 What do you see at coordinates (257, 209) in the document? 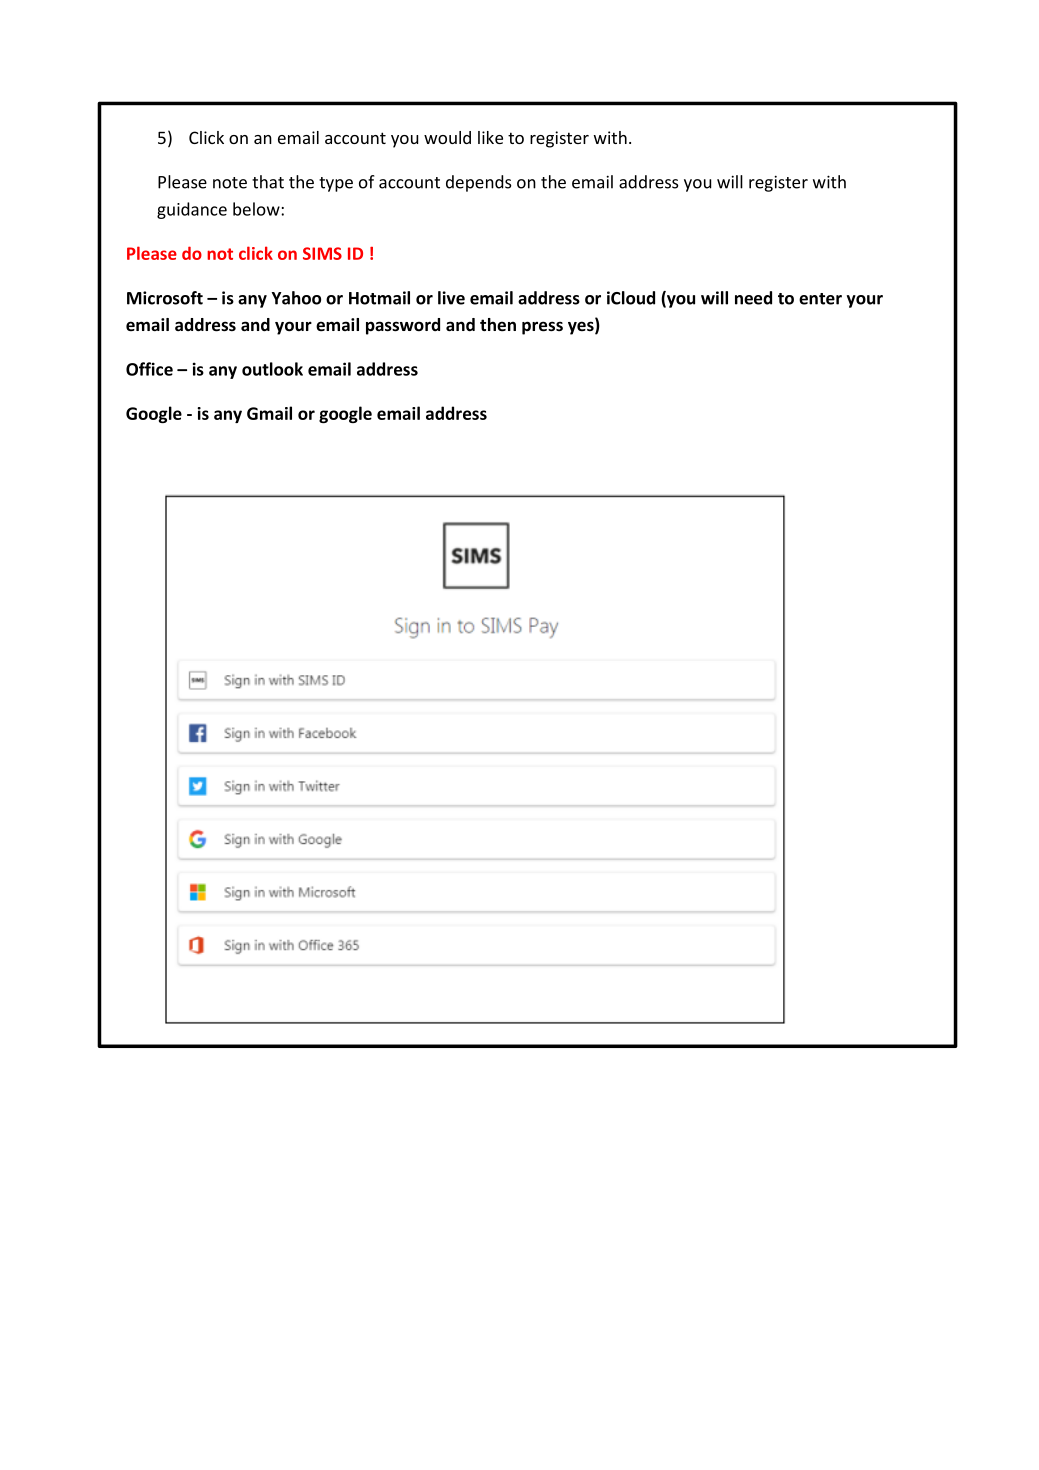
I see `below` at bounding box center [257, 209].
